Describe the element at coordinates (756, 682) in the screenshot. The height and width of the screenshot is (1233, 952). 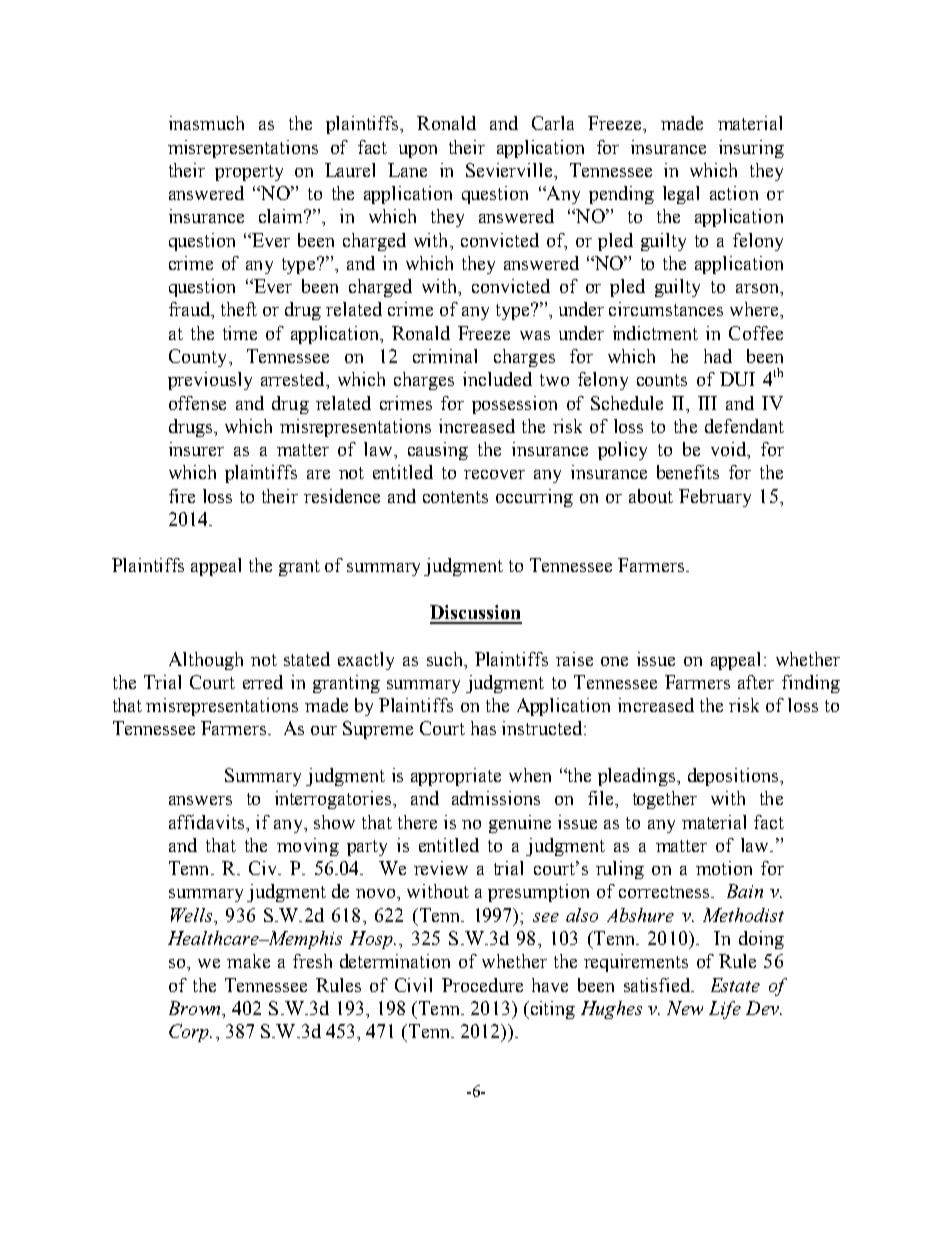
I see `after` at that location.
